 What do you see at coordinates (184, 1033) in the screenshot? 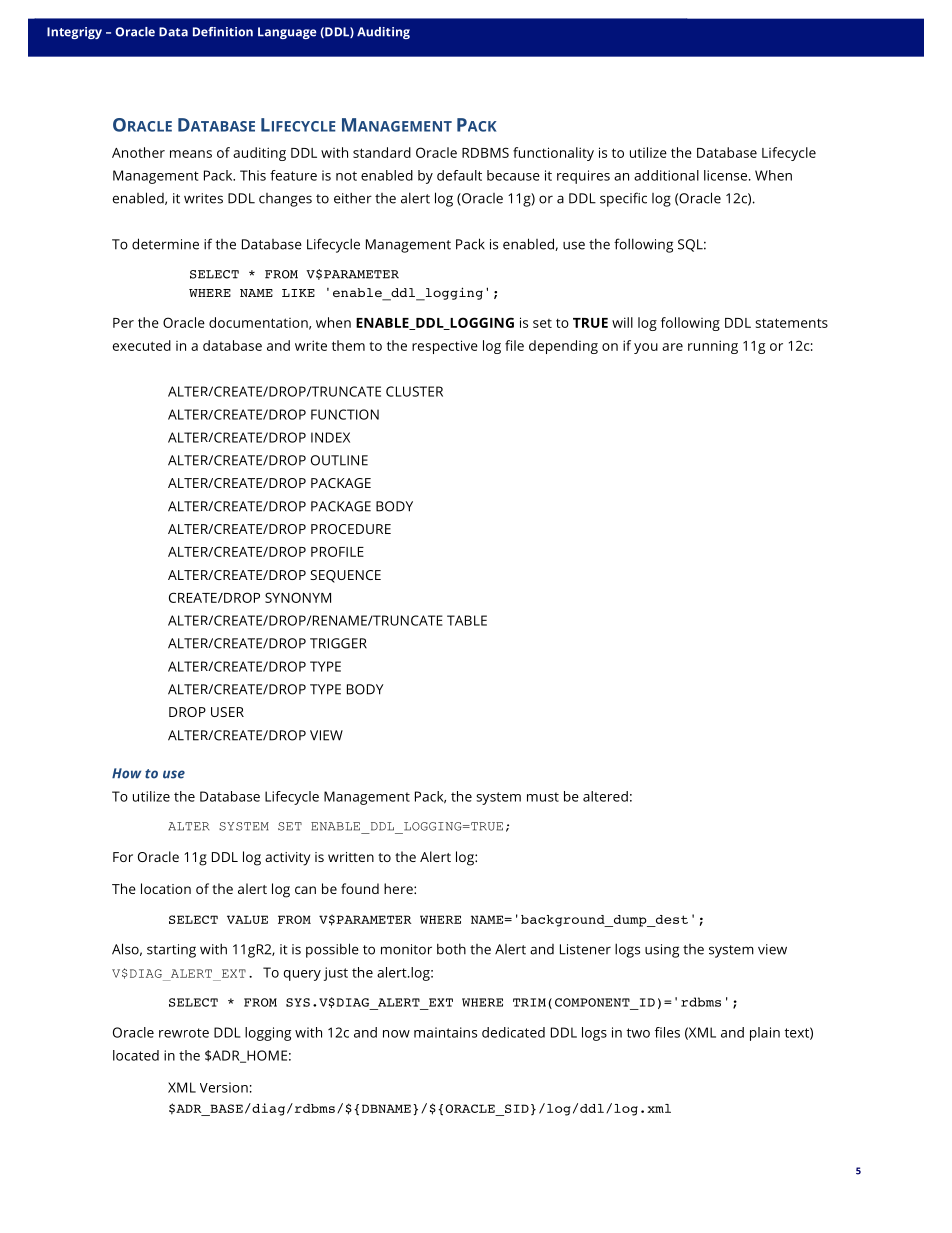
I see `rewrote` at bounding box center [184, 1033].
